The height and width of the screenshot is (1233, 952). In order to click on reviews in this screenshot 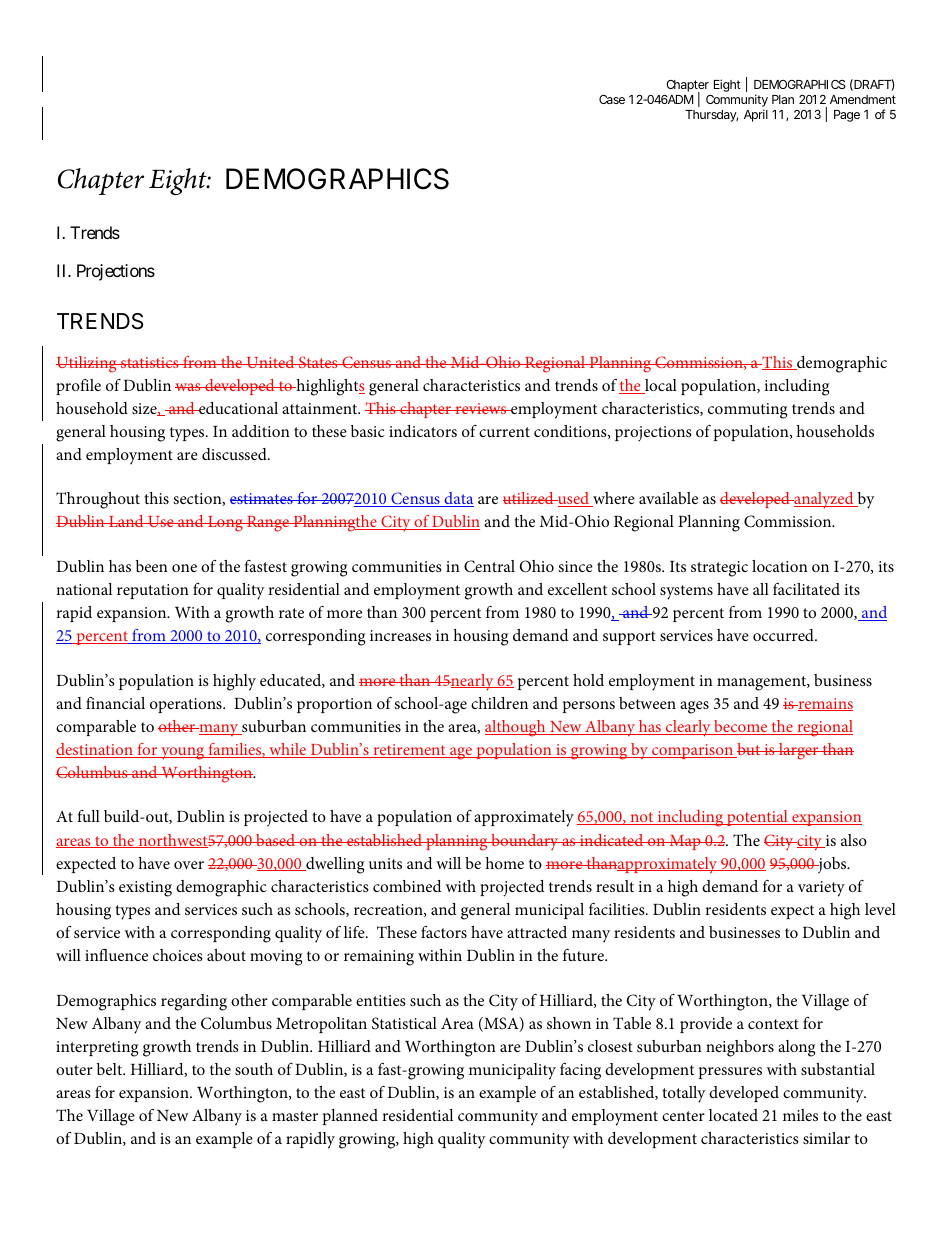, I will do `click(481, 408)`.
